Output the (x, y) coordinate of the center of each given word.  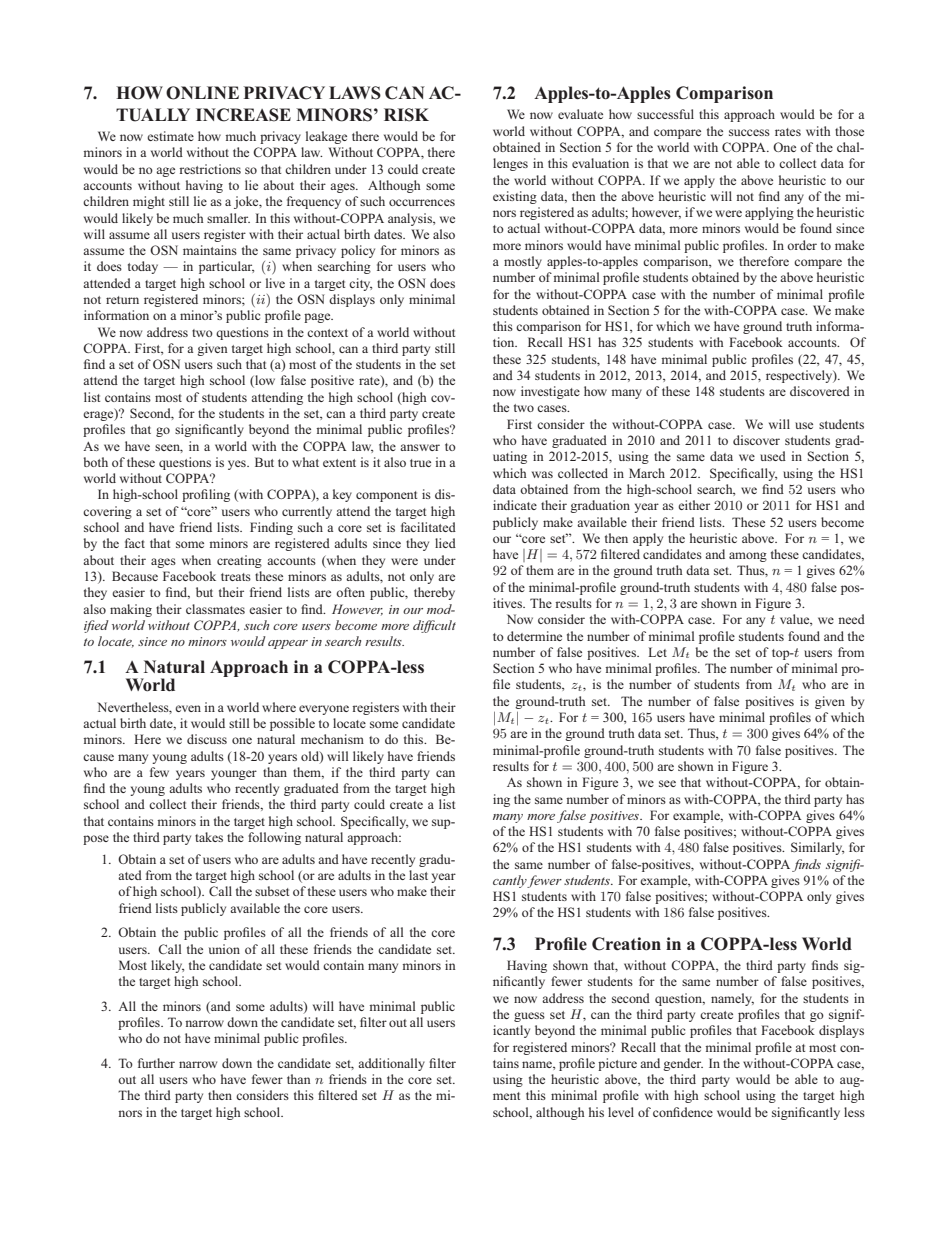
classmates (215, 609)
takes (209, 837)
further (156, 1063)
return (122, 300)
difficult (434, 626)
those (849, 131)
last (418, 875)
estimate (170, 136)
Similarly (817, 848)
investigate (550, 392)
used (773, 456)
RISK (406, 115)
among (748, 557)
